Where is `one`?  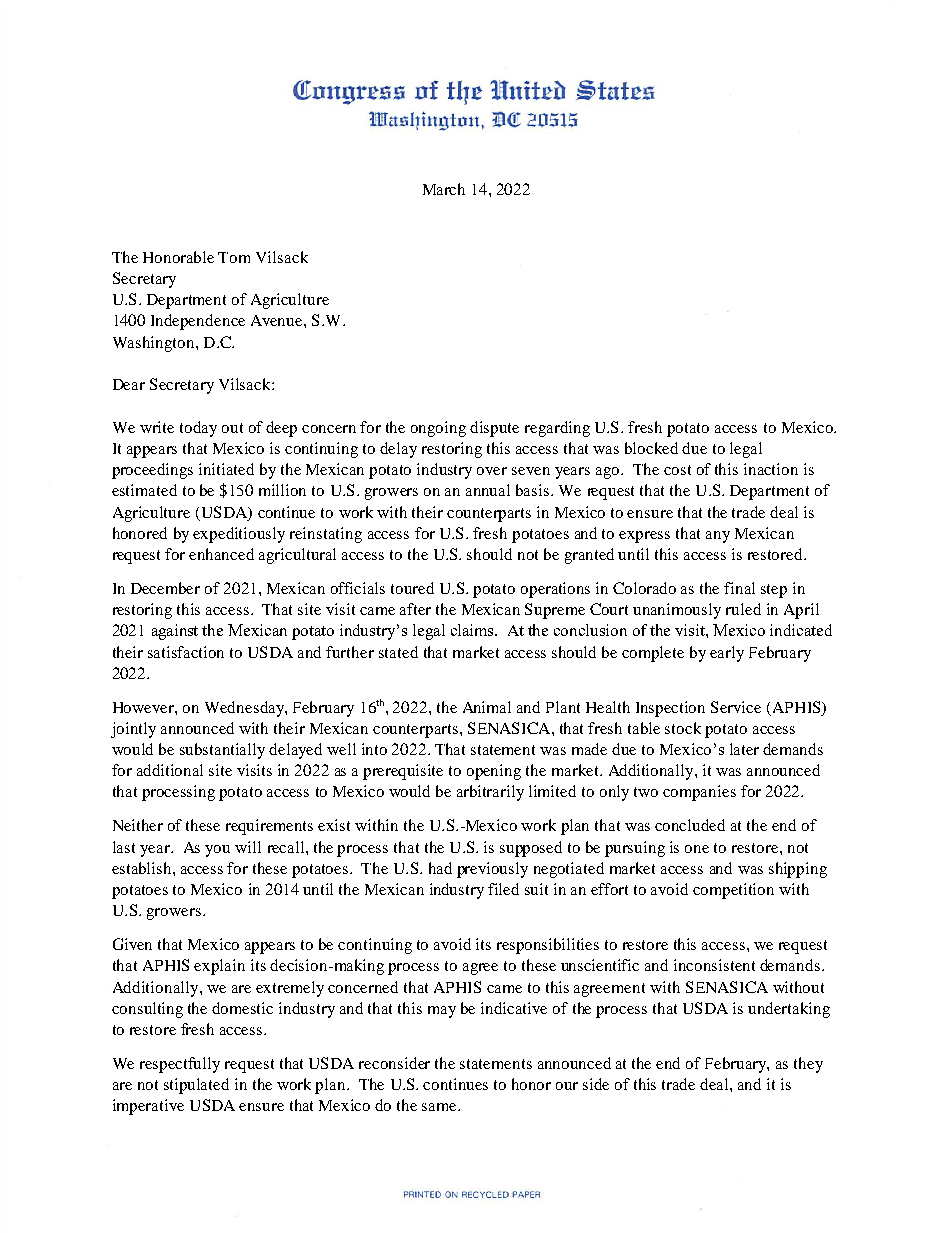 one is located at coordinates (697, 849).
